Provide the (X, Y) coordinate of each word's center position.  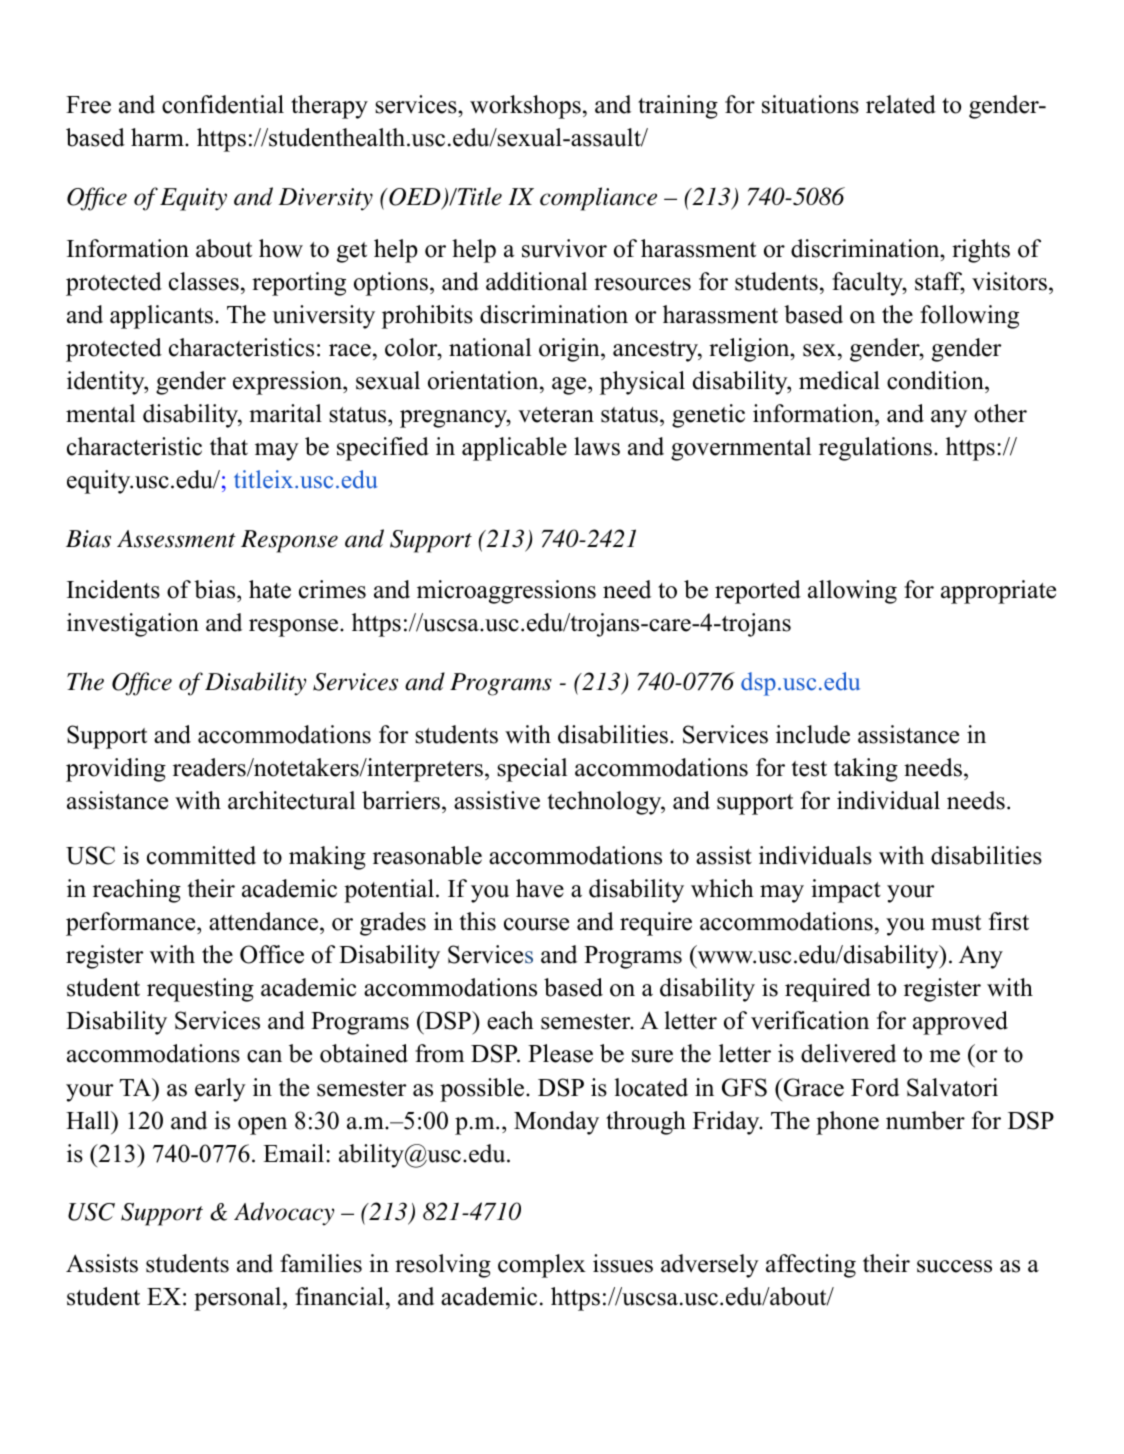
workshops (525, 107)
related (901, 104)
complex (542, 1266)
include (813, 734)
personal (239, 1299)
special (532, 770)
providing (116, 770)
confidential (223, 104)
